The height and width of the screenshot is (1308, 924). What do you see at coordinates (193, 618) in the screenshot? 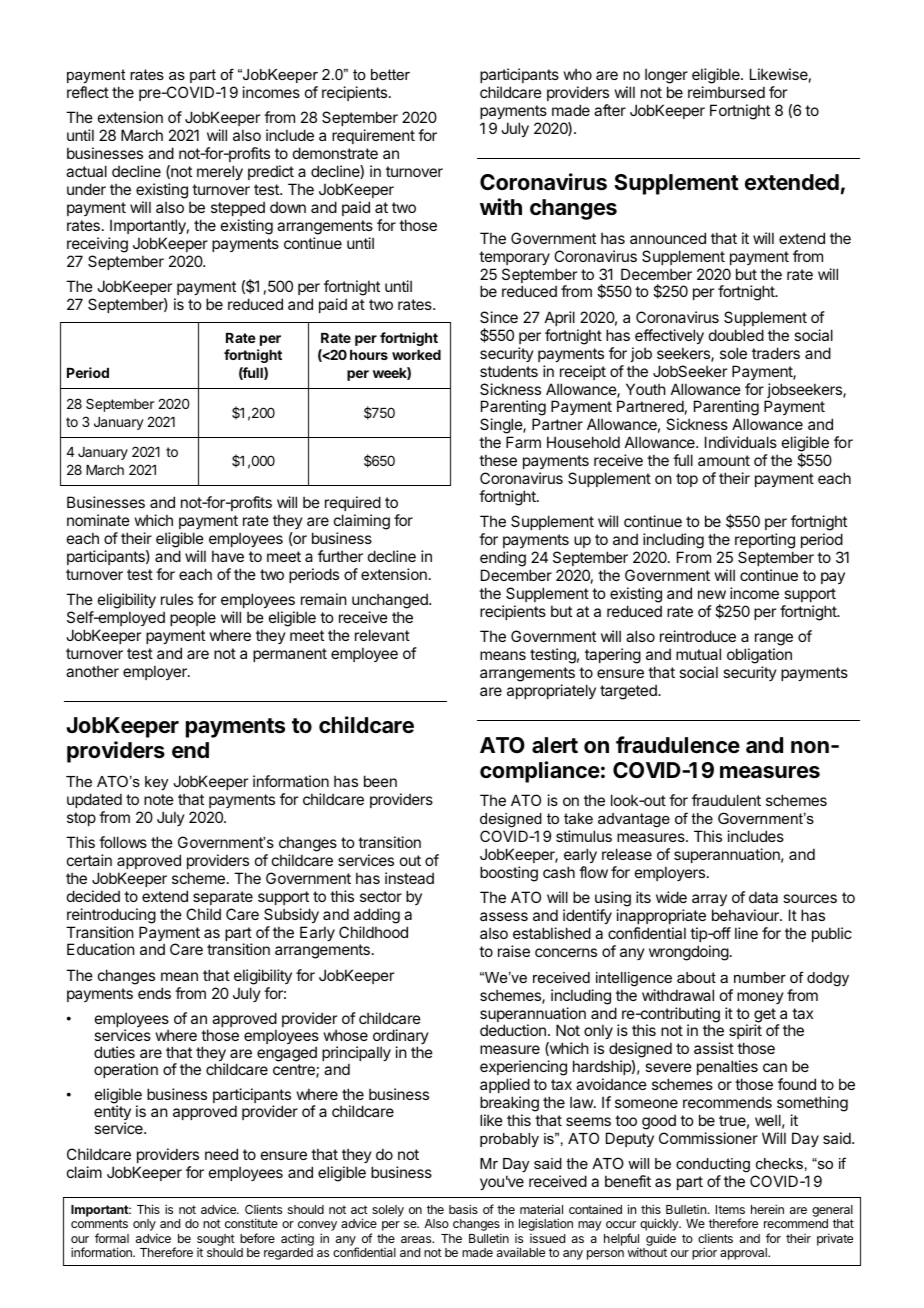
I see `people` at bounding box center [193, 618].
